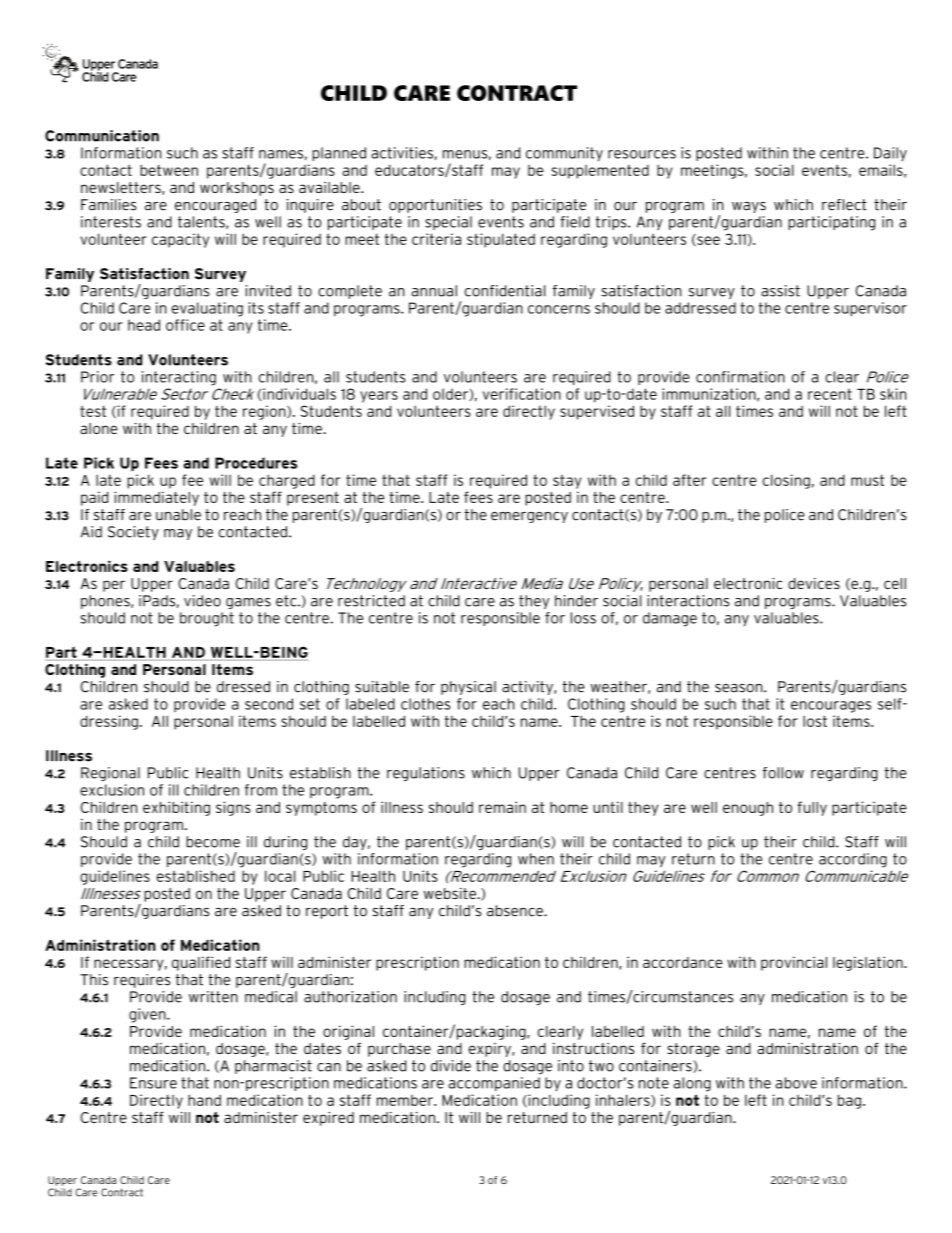  What do you see at coordinates (169, 170) in the screenshot?
I see `between` at bounding box center [169, 170].
